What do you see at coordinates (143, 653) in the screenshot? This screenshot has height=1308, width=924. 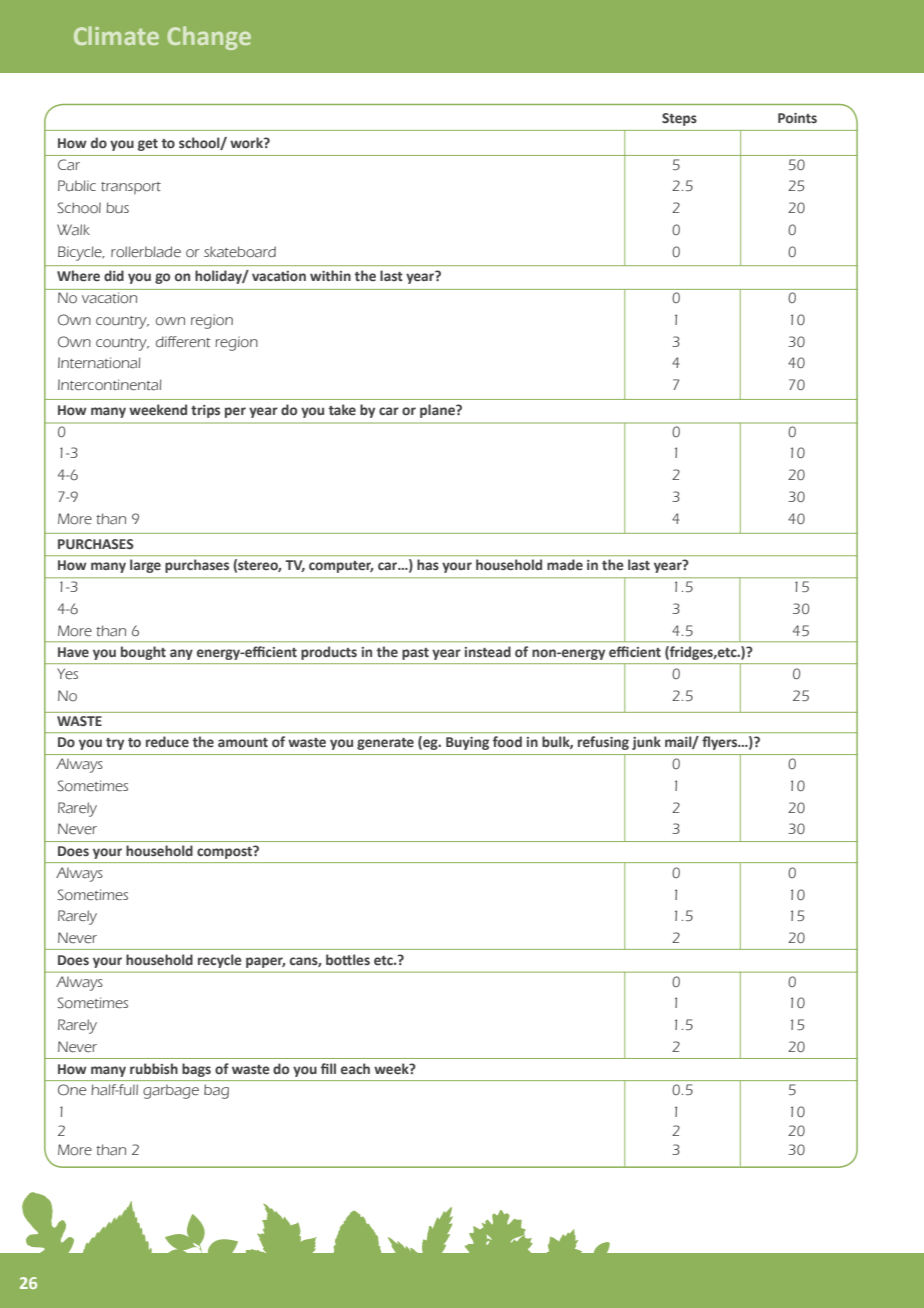 I see `bought` at bounding box center [143, 653].
